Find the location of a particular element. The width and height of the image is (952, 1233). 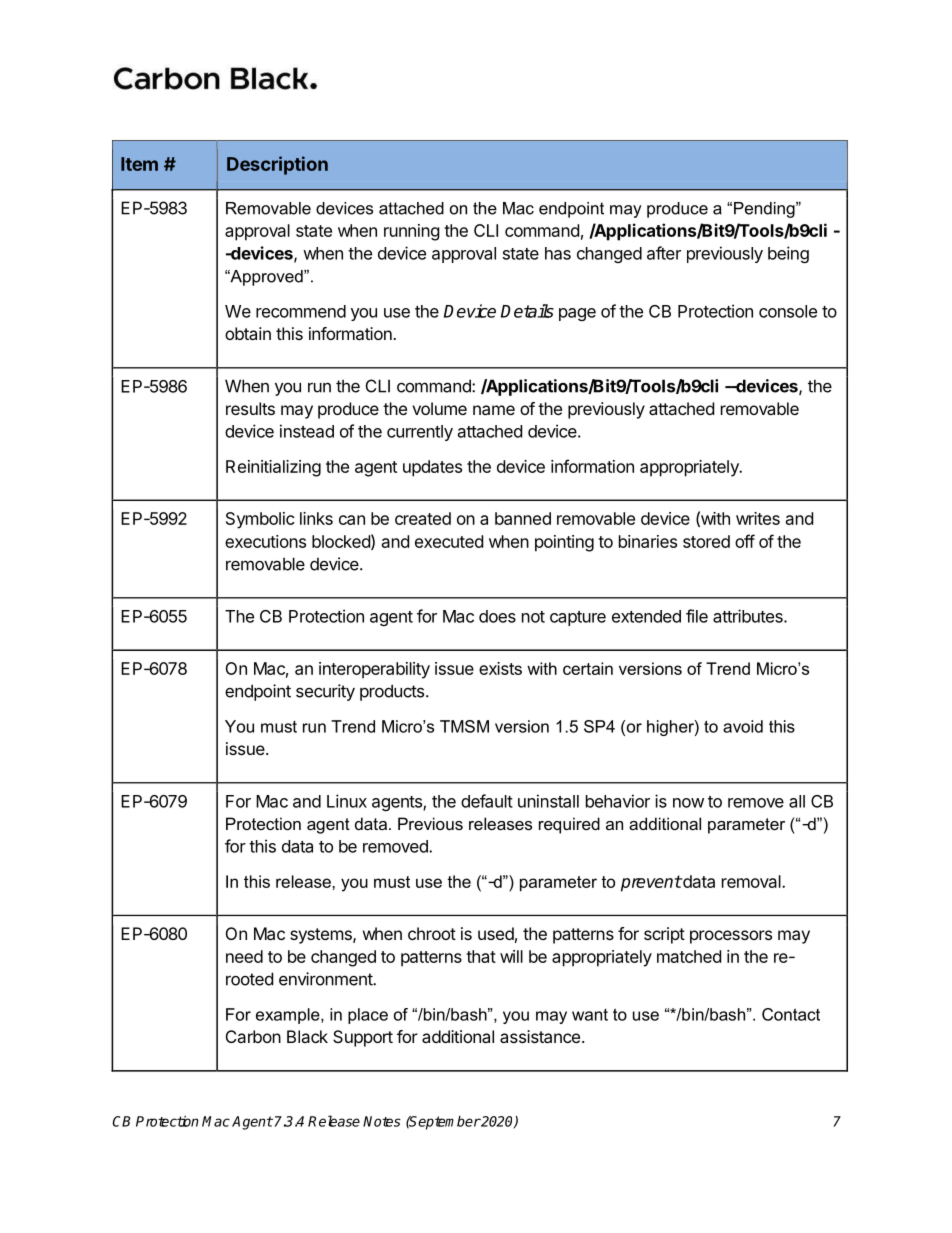

does is located at coordinates (497, 616).
